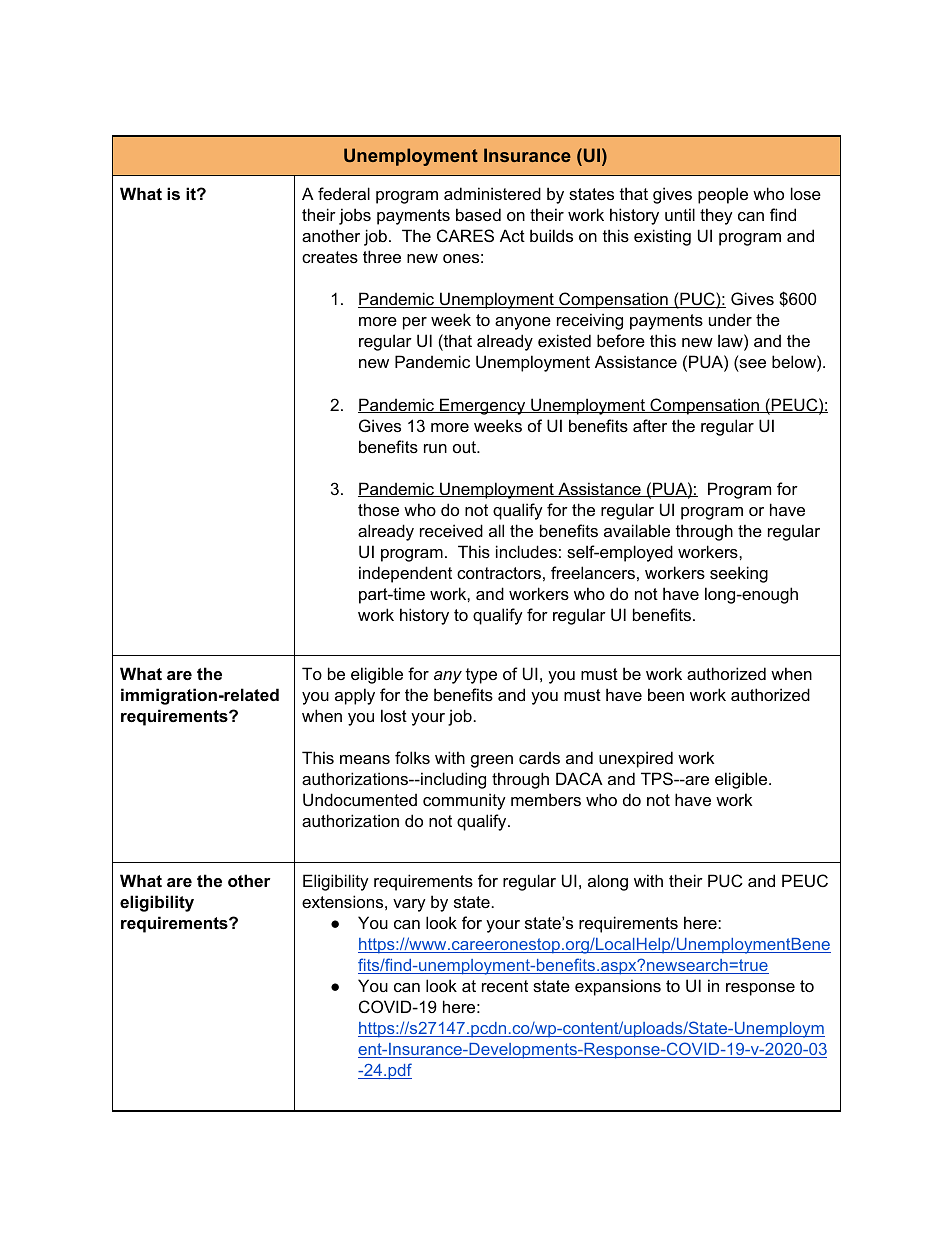 This screenshot has height=1233, width=952. Describe the element at coordinates (650, 425) in the screenshot. I see `after` at that location.
